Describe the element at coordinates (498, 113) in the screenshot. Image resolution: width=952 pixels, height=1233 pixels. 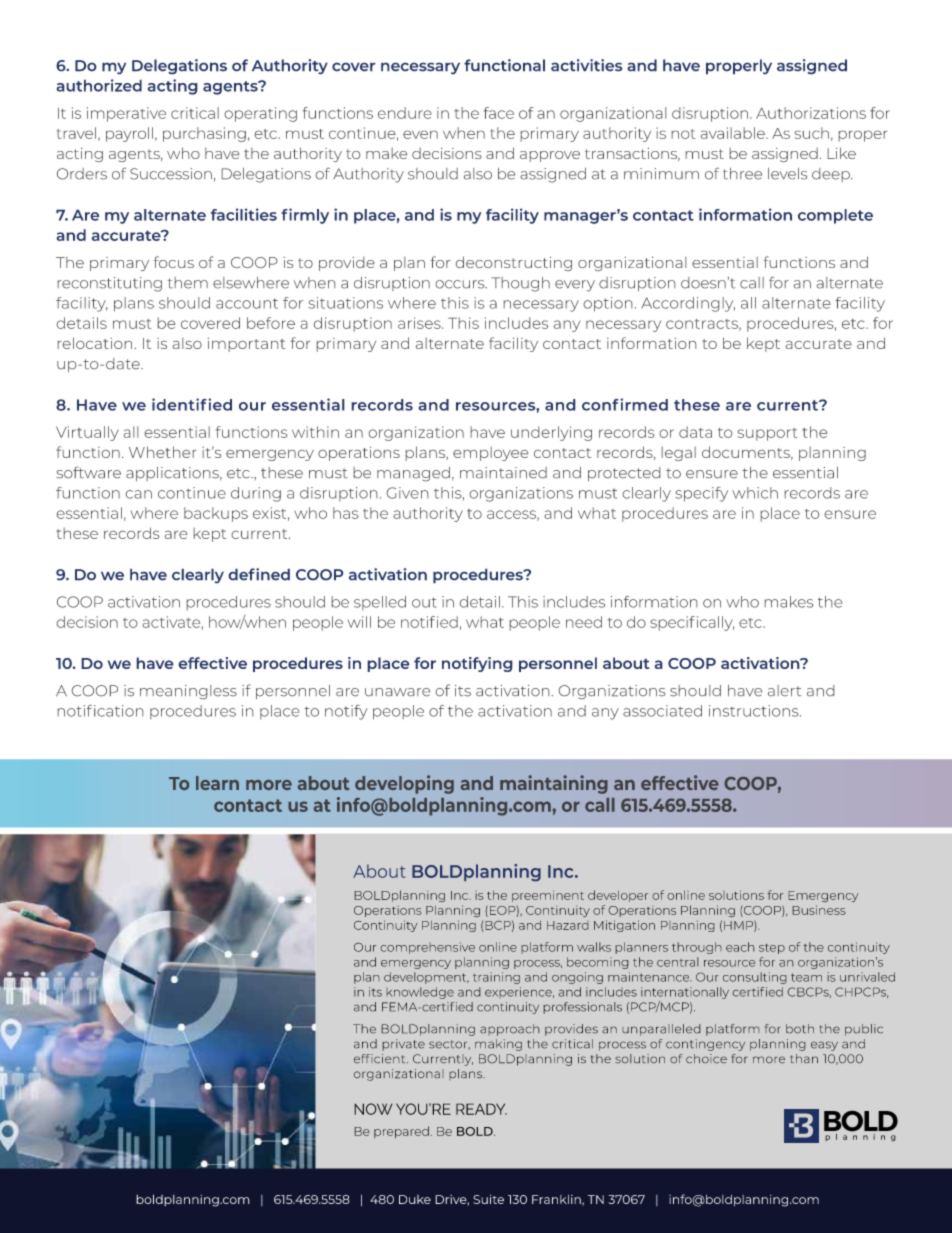
I see `face` at that location.
